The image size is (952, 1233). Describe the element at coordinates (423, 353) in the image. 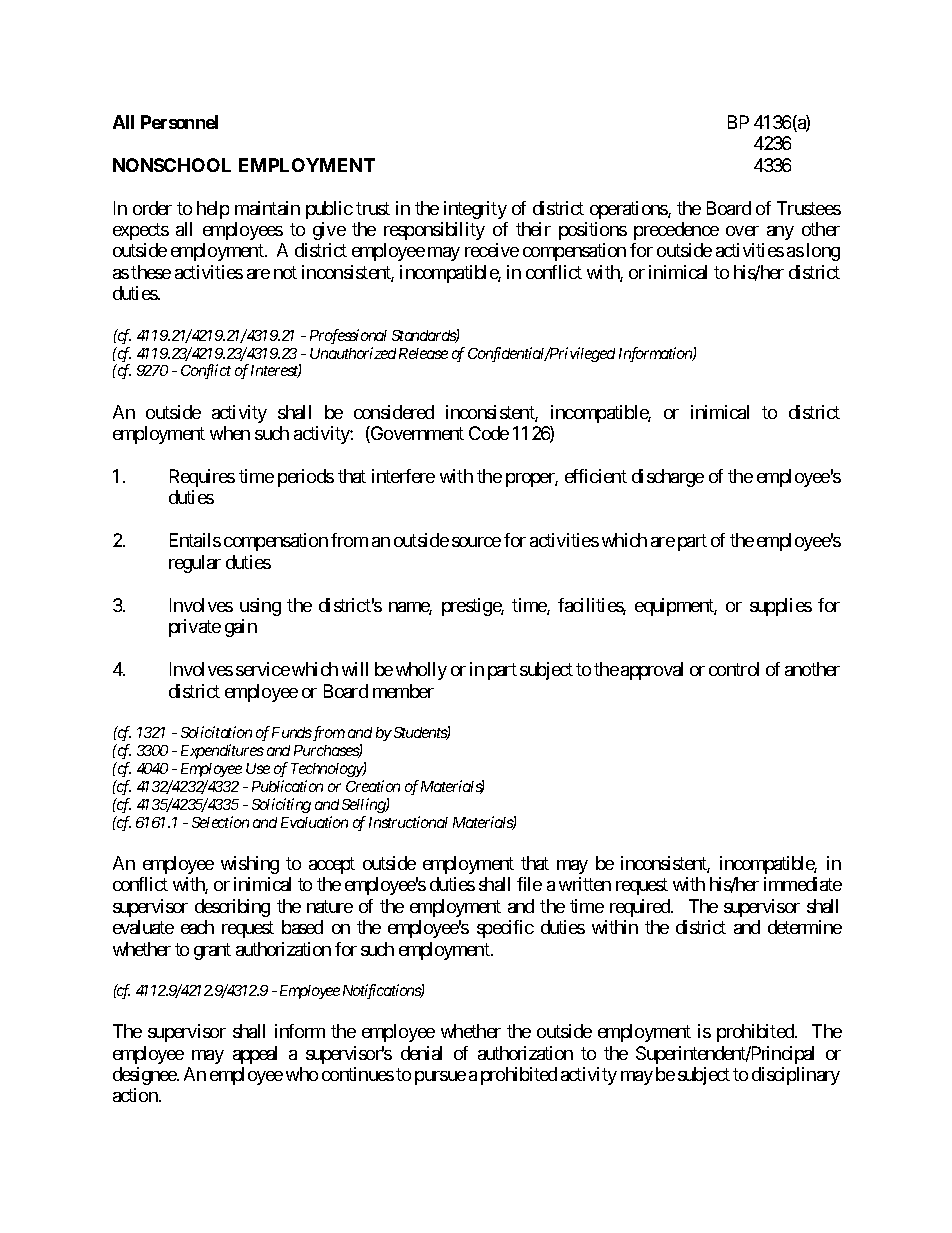

I see `Release` at that location.
